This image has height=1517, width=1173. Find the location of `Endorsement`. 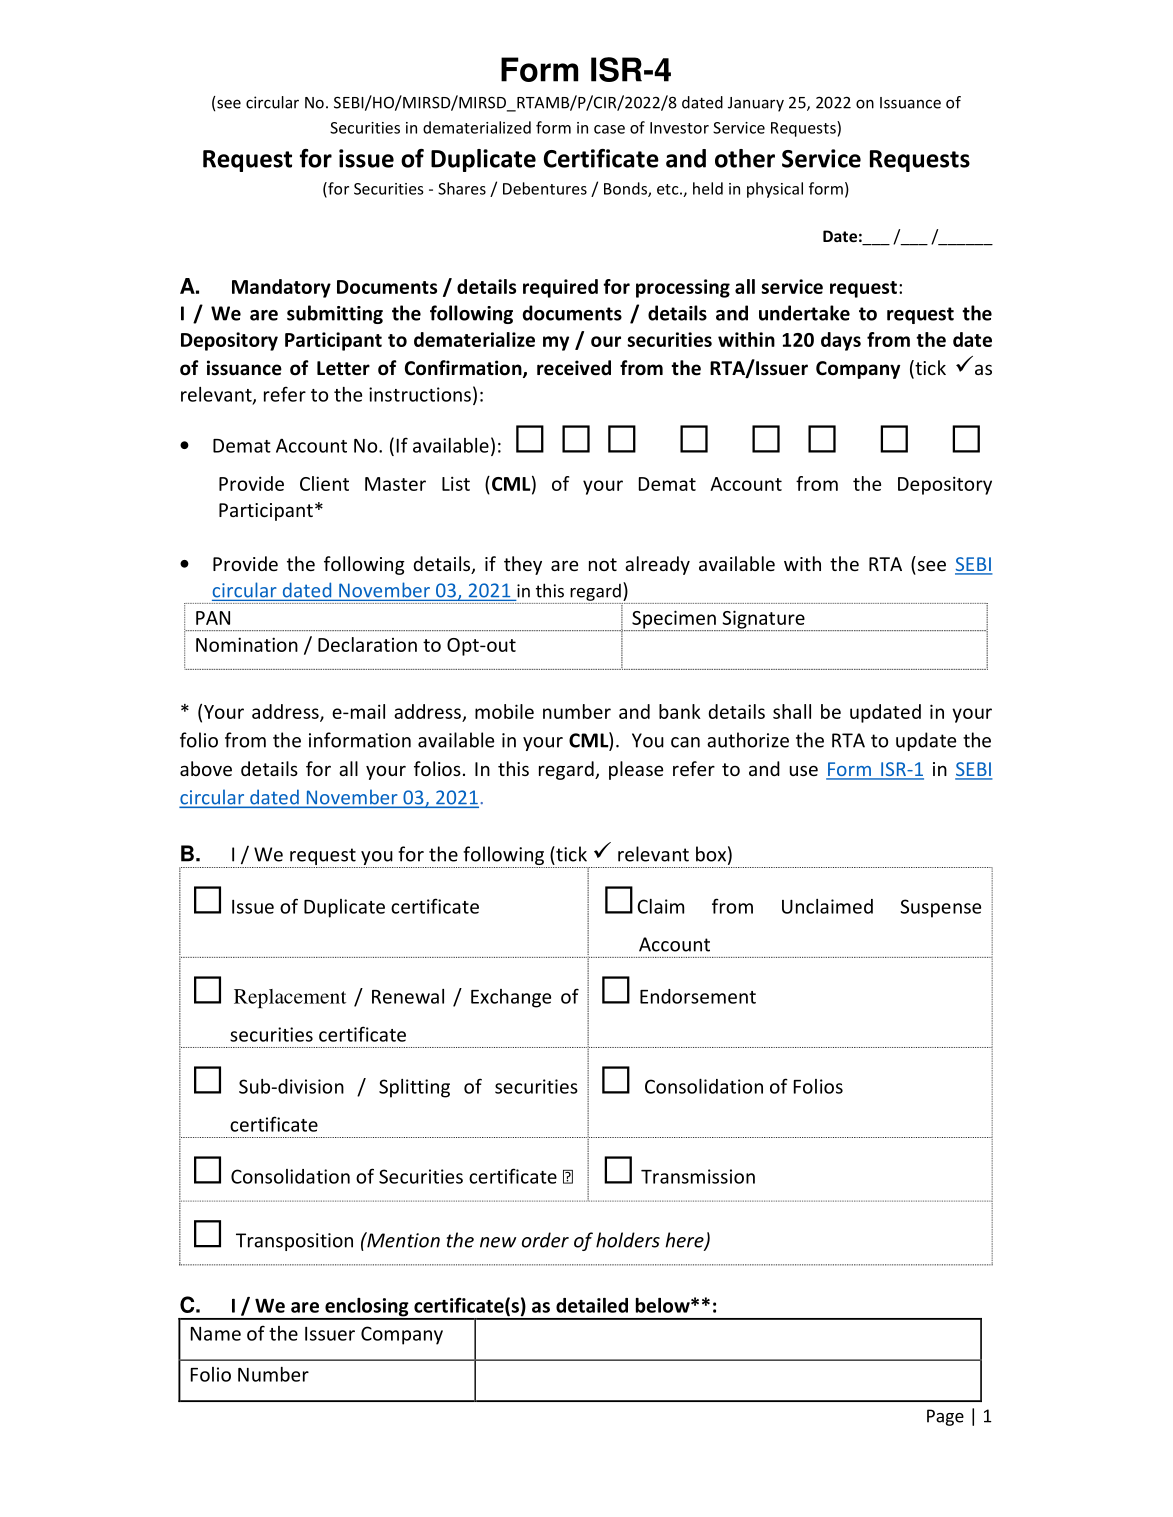

Endorsement is located at coordinates (698, 996).
